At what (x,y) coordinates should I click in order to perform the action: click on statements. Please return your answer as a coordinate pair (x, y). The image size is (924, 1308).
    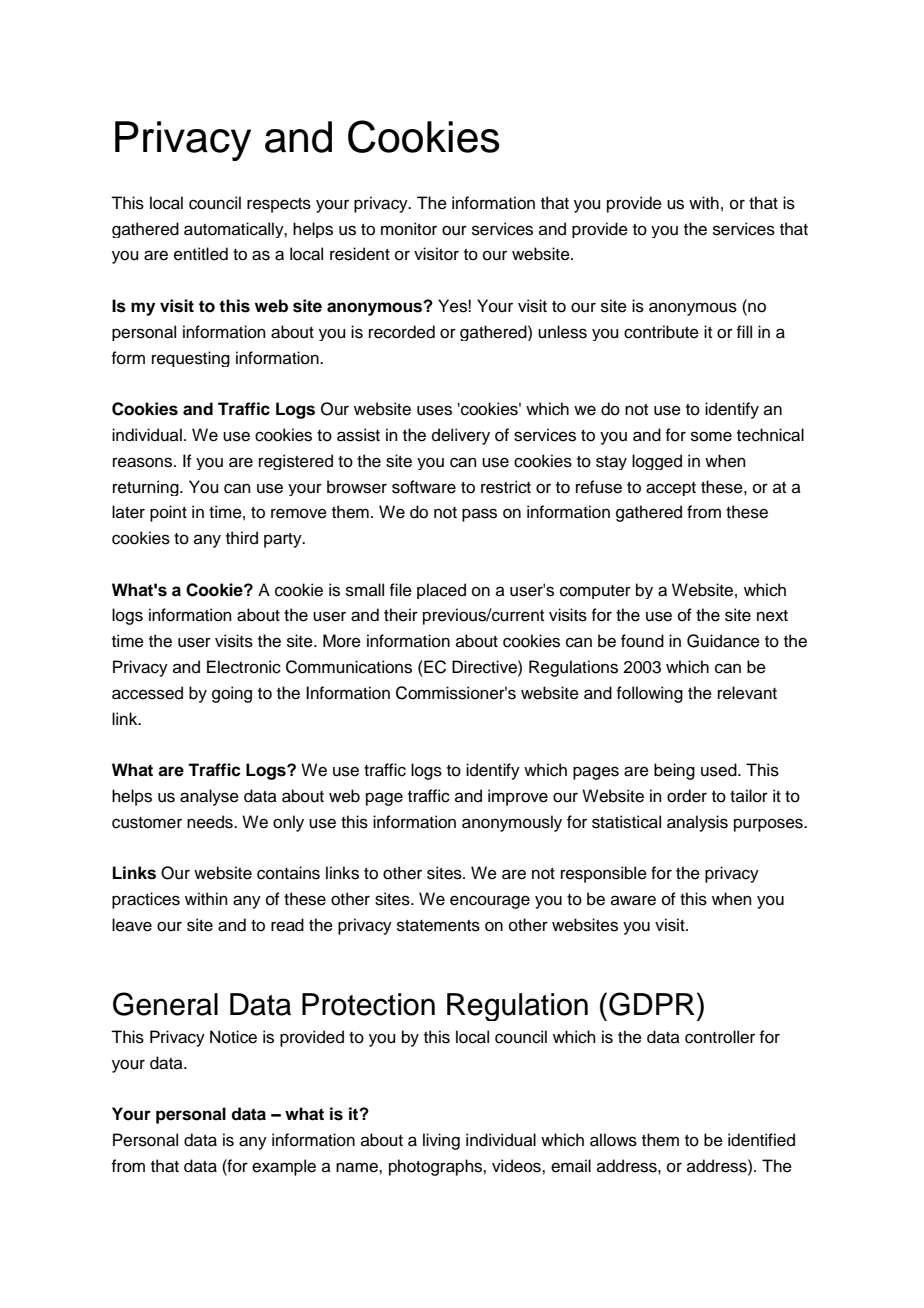
    Looking at the image, I should click on (438, 926).
